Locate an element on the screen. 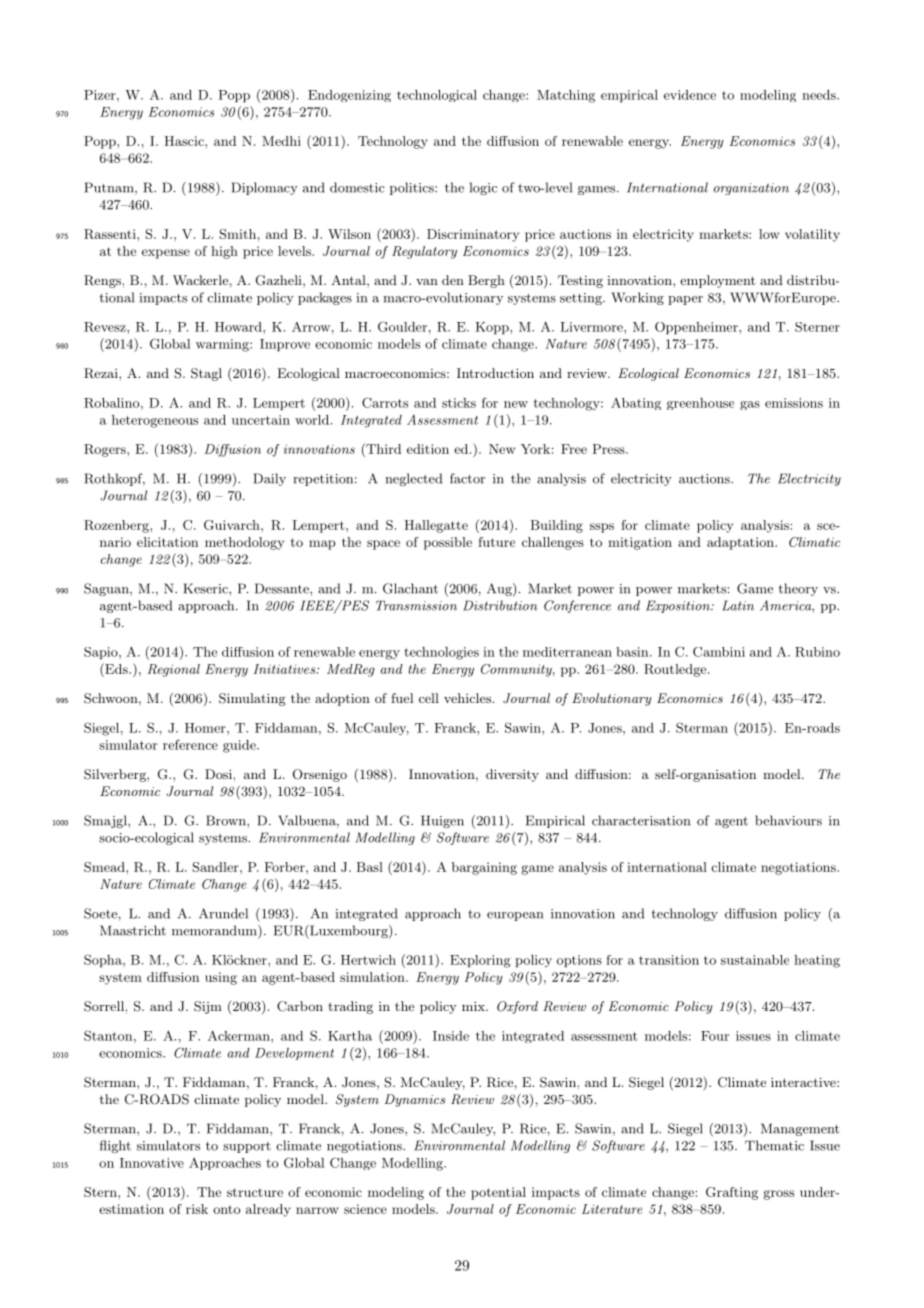  Brown is located at coordinates (227, 820).
